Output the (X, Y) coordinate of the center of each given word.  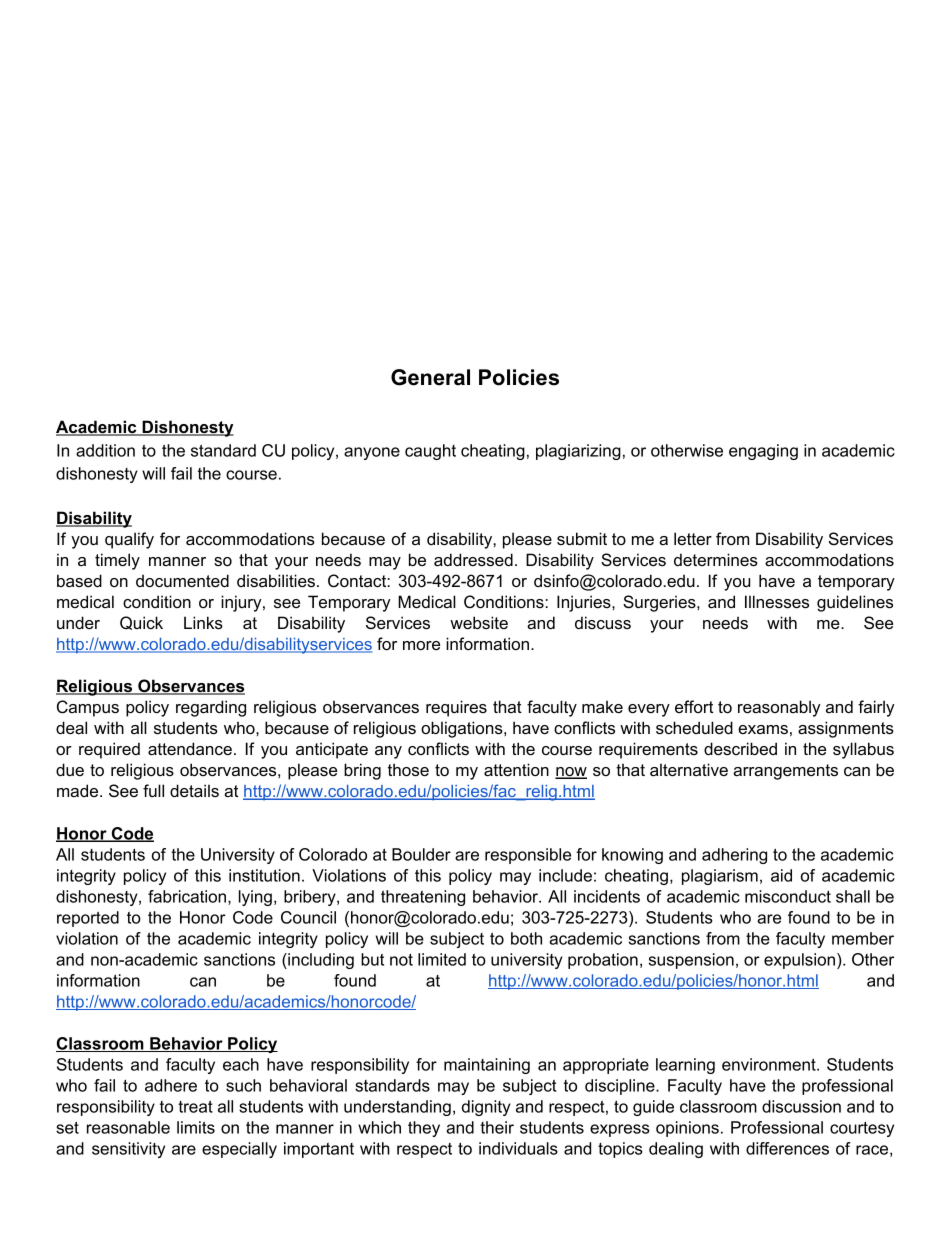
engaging (763, 452)
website (479, 622)
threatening (423, 898)
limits (196, 1127)
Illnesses (777, 601)
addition (105, 450)
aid (781, 875)
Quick (141, 623)
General (430, 377)
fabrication (188, 897)
